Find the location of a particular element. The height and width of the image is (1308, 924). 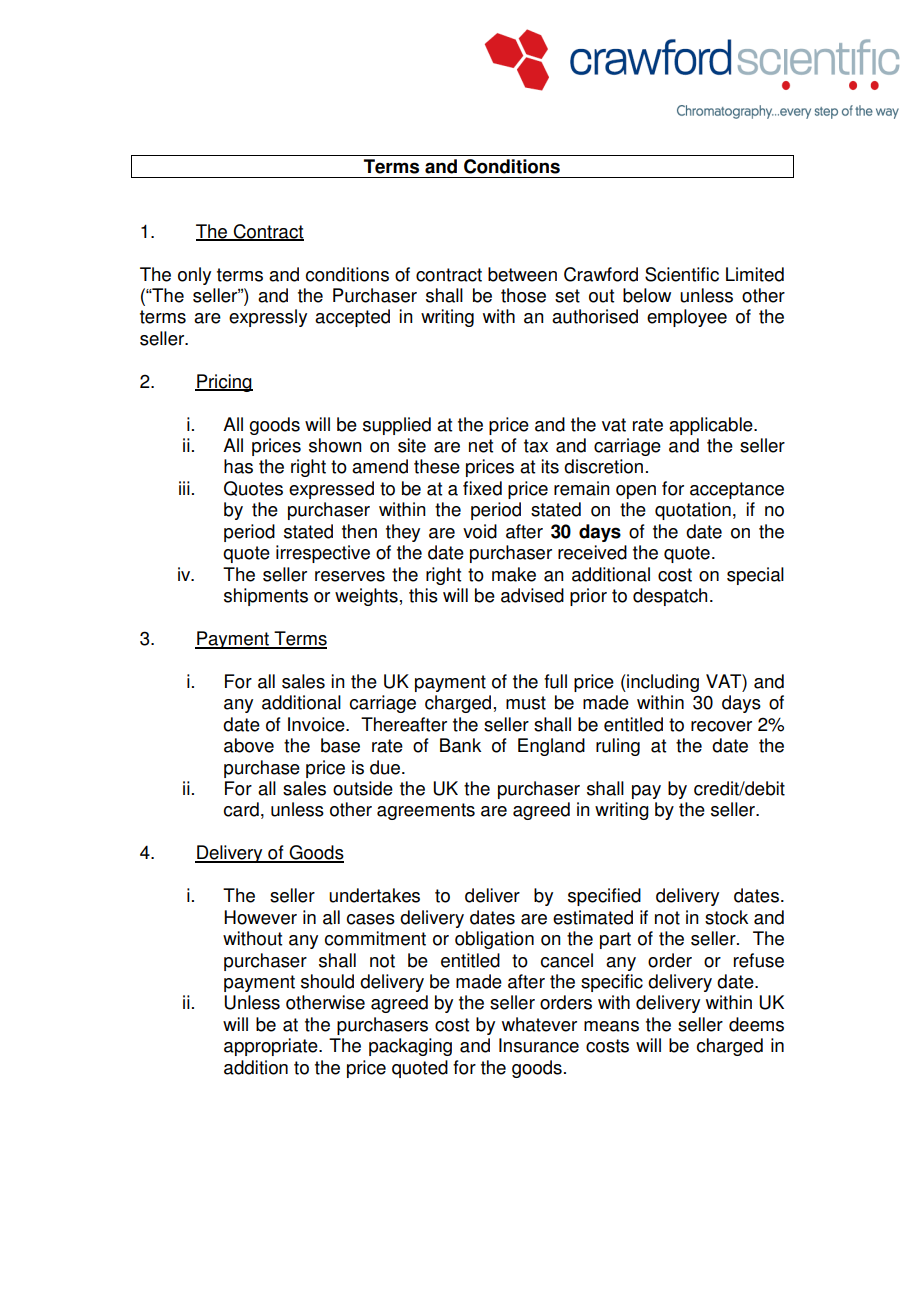

employee is located at coordinates (687, 318).
